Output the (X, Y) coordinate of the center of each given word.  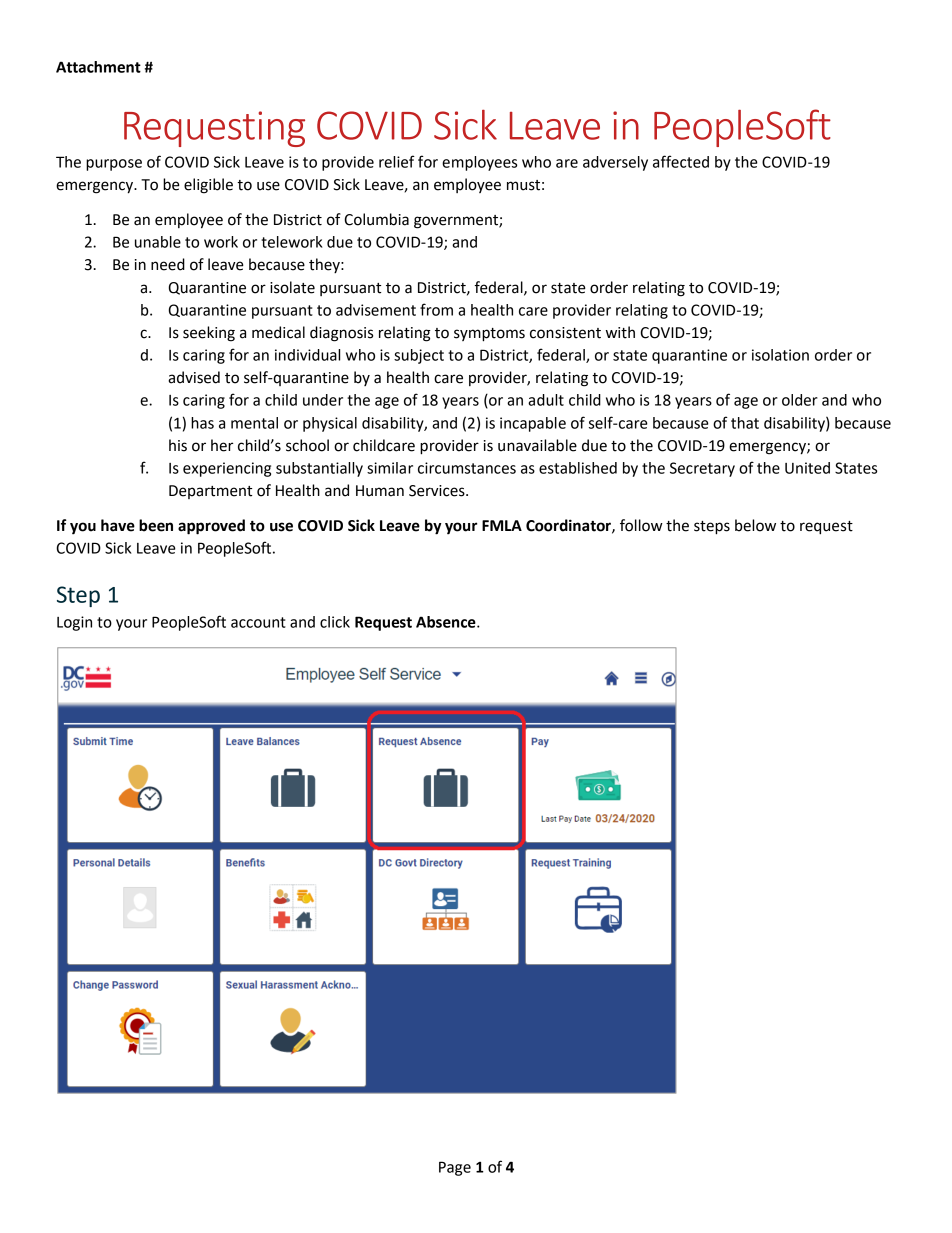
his (178, 445)
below (755, 525)
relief (397, 161)
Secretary (702, 469)
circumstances (467, 468)
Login (74, 623)
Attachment (98, 67)
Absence (447, 622)
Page (455, 1168)
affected (681, 161)
